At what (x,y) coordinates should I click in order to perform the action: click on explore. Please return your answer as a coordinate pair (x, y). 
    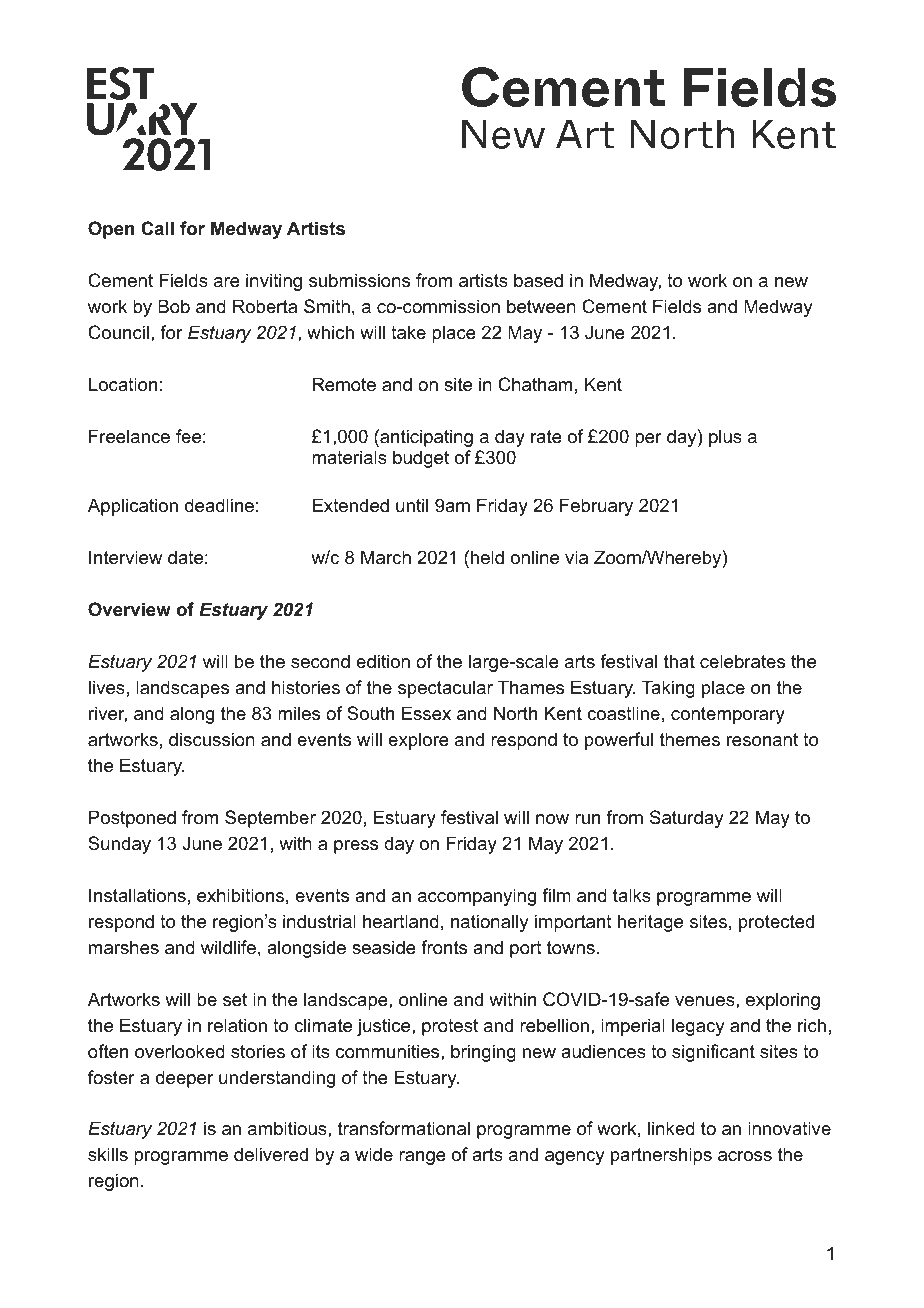
    Looking at the image, I should click on (418, 741).
